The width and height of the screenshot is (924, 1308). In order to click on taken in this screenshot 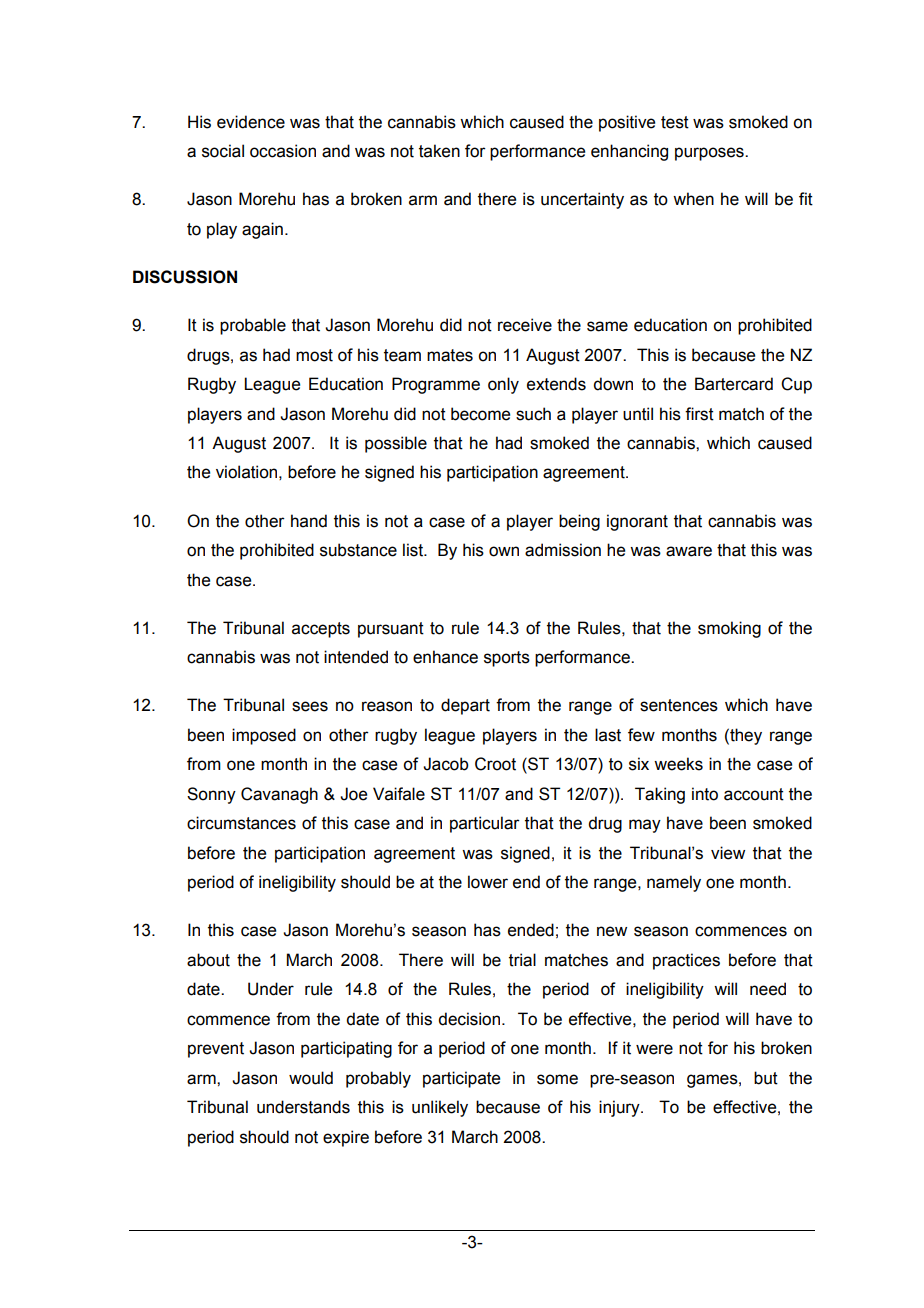, I will do `click(439, 151)`.
